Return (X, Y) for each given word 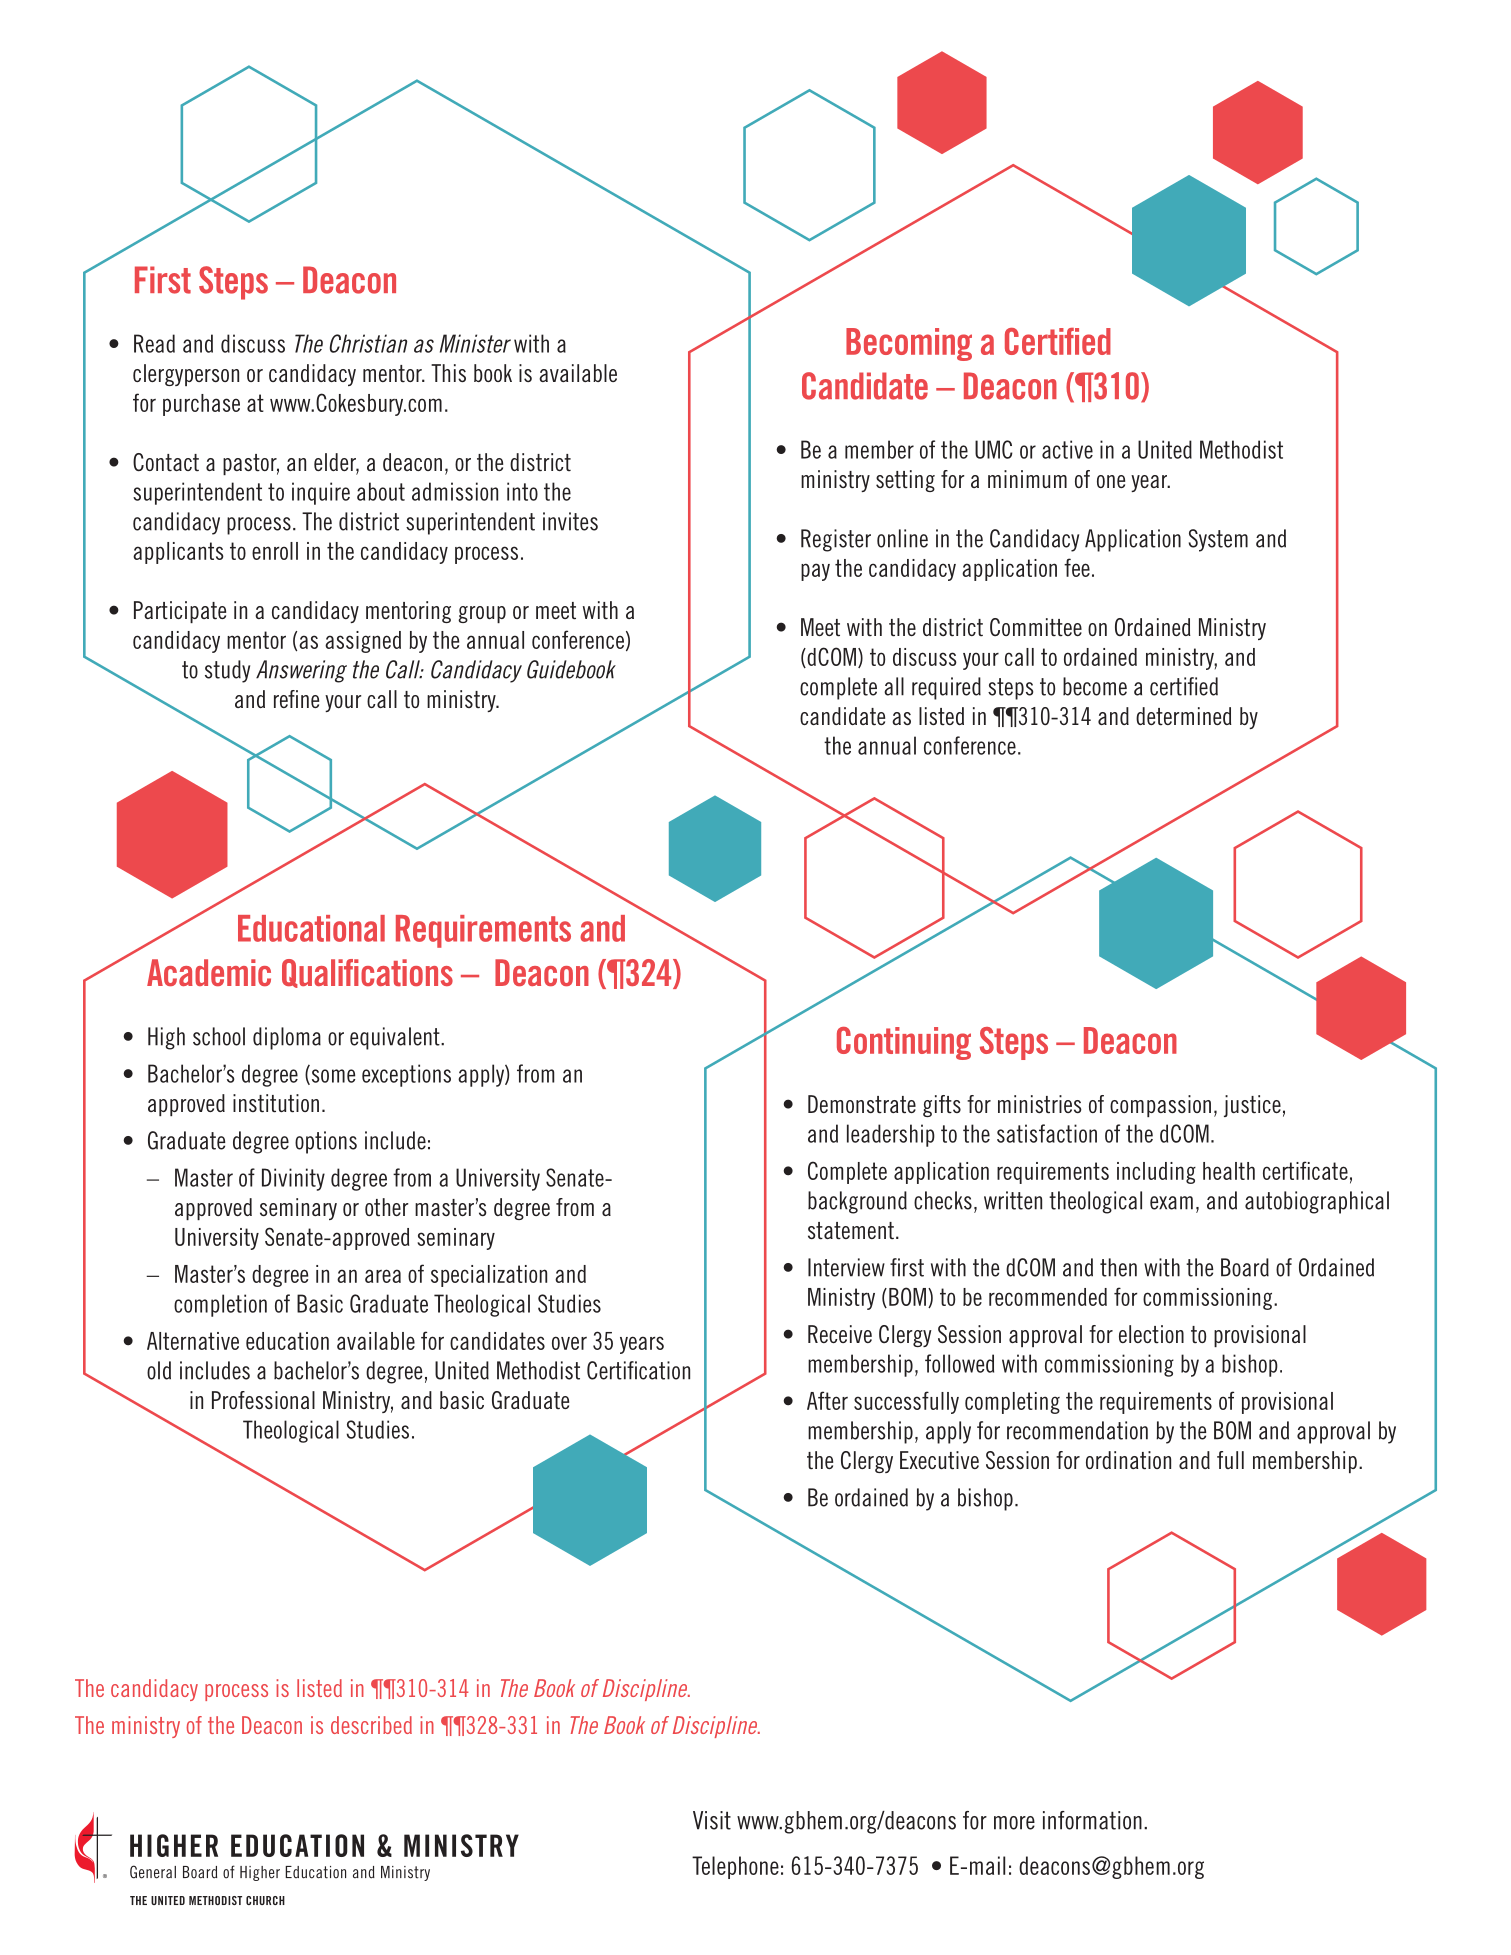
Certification (638, 1370)
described (371, 1725)
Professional (263, 1400)
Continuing (904, 1043)
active (1067, 449)
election (1151, 1334)
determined (1184, 716)
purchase (201, 405)
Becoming (909, 344)
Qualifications (367, 973)
